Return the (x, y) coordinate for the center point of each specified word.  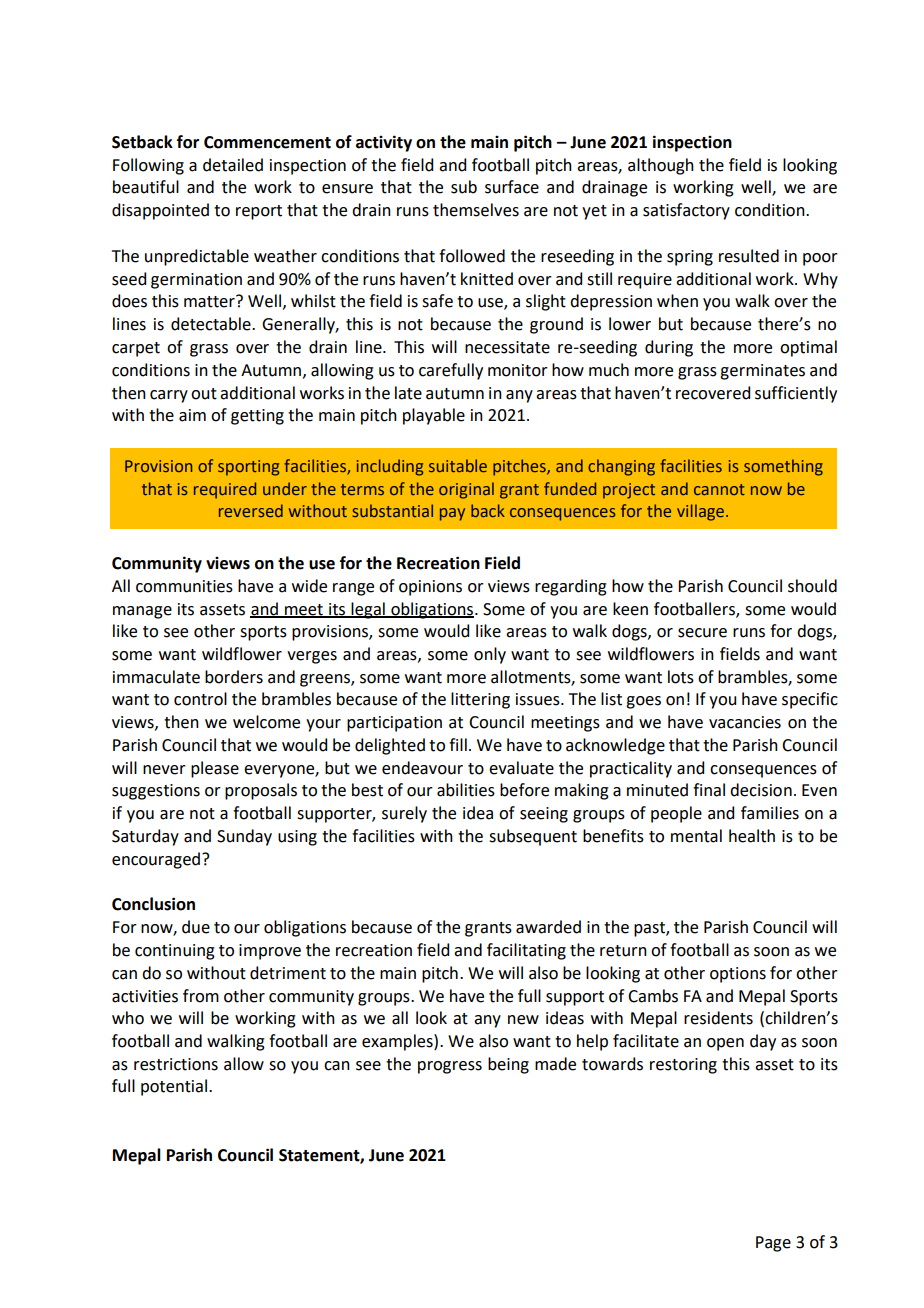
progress (450, 1067)
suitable (458, 465)
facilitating (526, 951)
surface (512, 187)
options (738, 975)
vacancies (745, 722)
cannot (719, 489)
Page (773, 1244)
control (200, 699)
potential (175, 1087)
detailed (233, 165)
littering (480, 700)
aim (192, 415)
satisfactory (686, 211)
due (196, 927)
